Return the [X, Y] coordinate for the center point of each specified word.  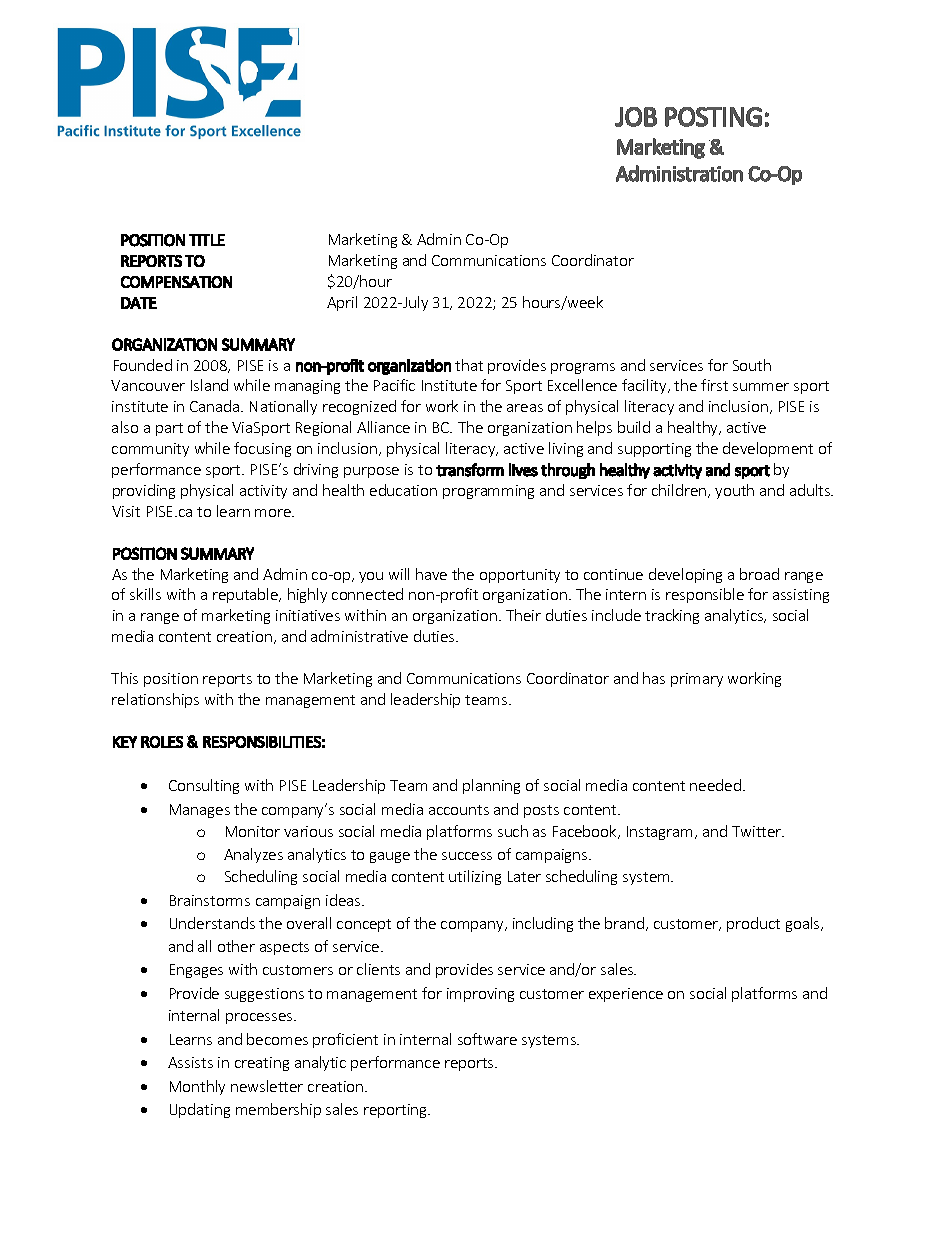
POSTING [713, 117]
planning [491, 786]
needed [715, 785]
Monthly [197, 1087]
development [768, 449]
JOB [636, 117]
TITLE [207, 240]
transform [470, 470]
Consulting [204, 786]
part [169, 429]
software [487, 1039]
